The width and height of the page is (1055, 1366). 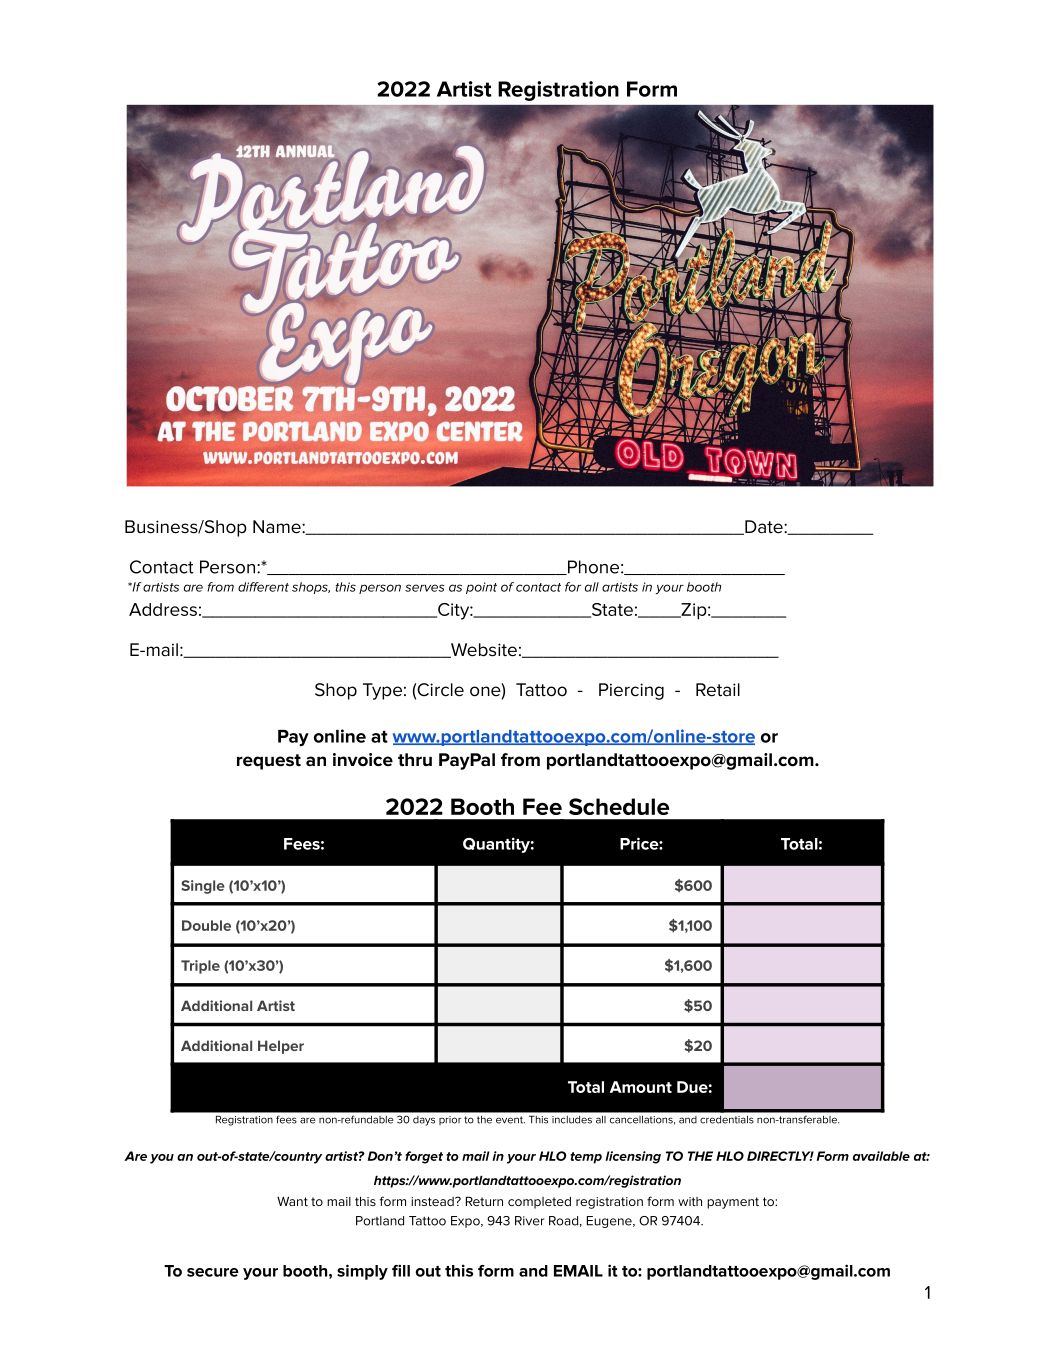 I want to click on Schedule, so click(x=619, y=806).
